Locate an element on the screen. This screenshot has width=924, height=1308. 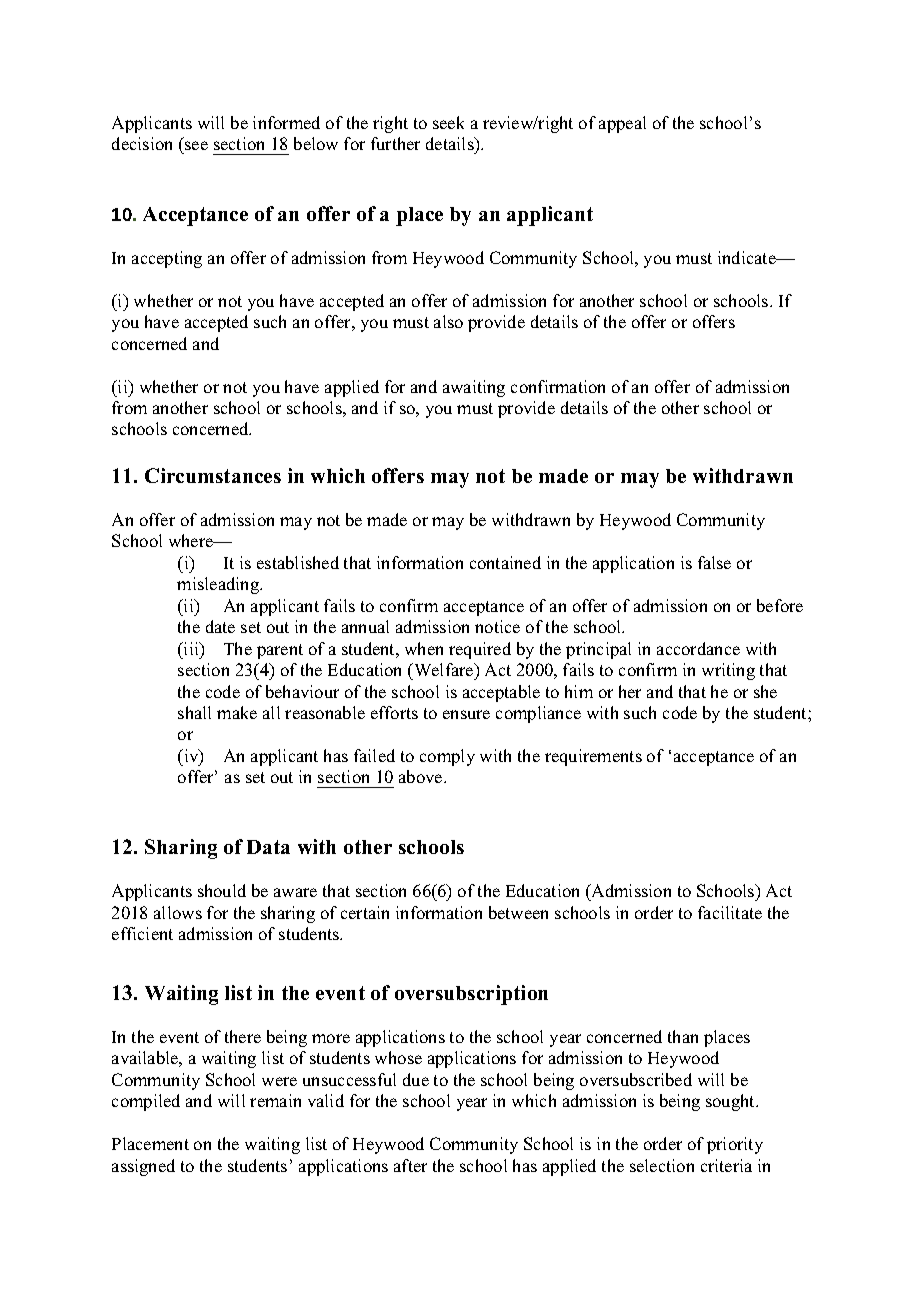
where is located at coordinates (192, 540).
